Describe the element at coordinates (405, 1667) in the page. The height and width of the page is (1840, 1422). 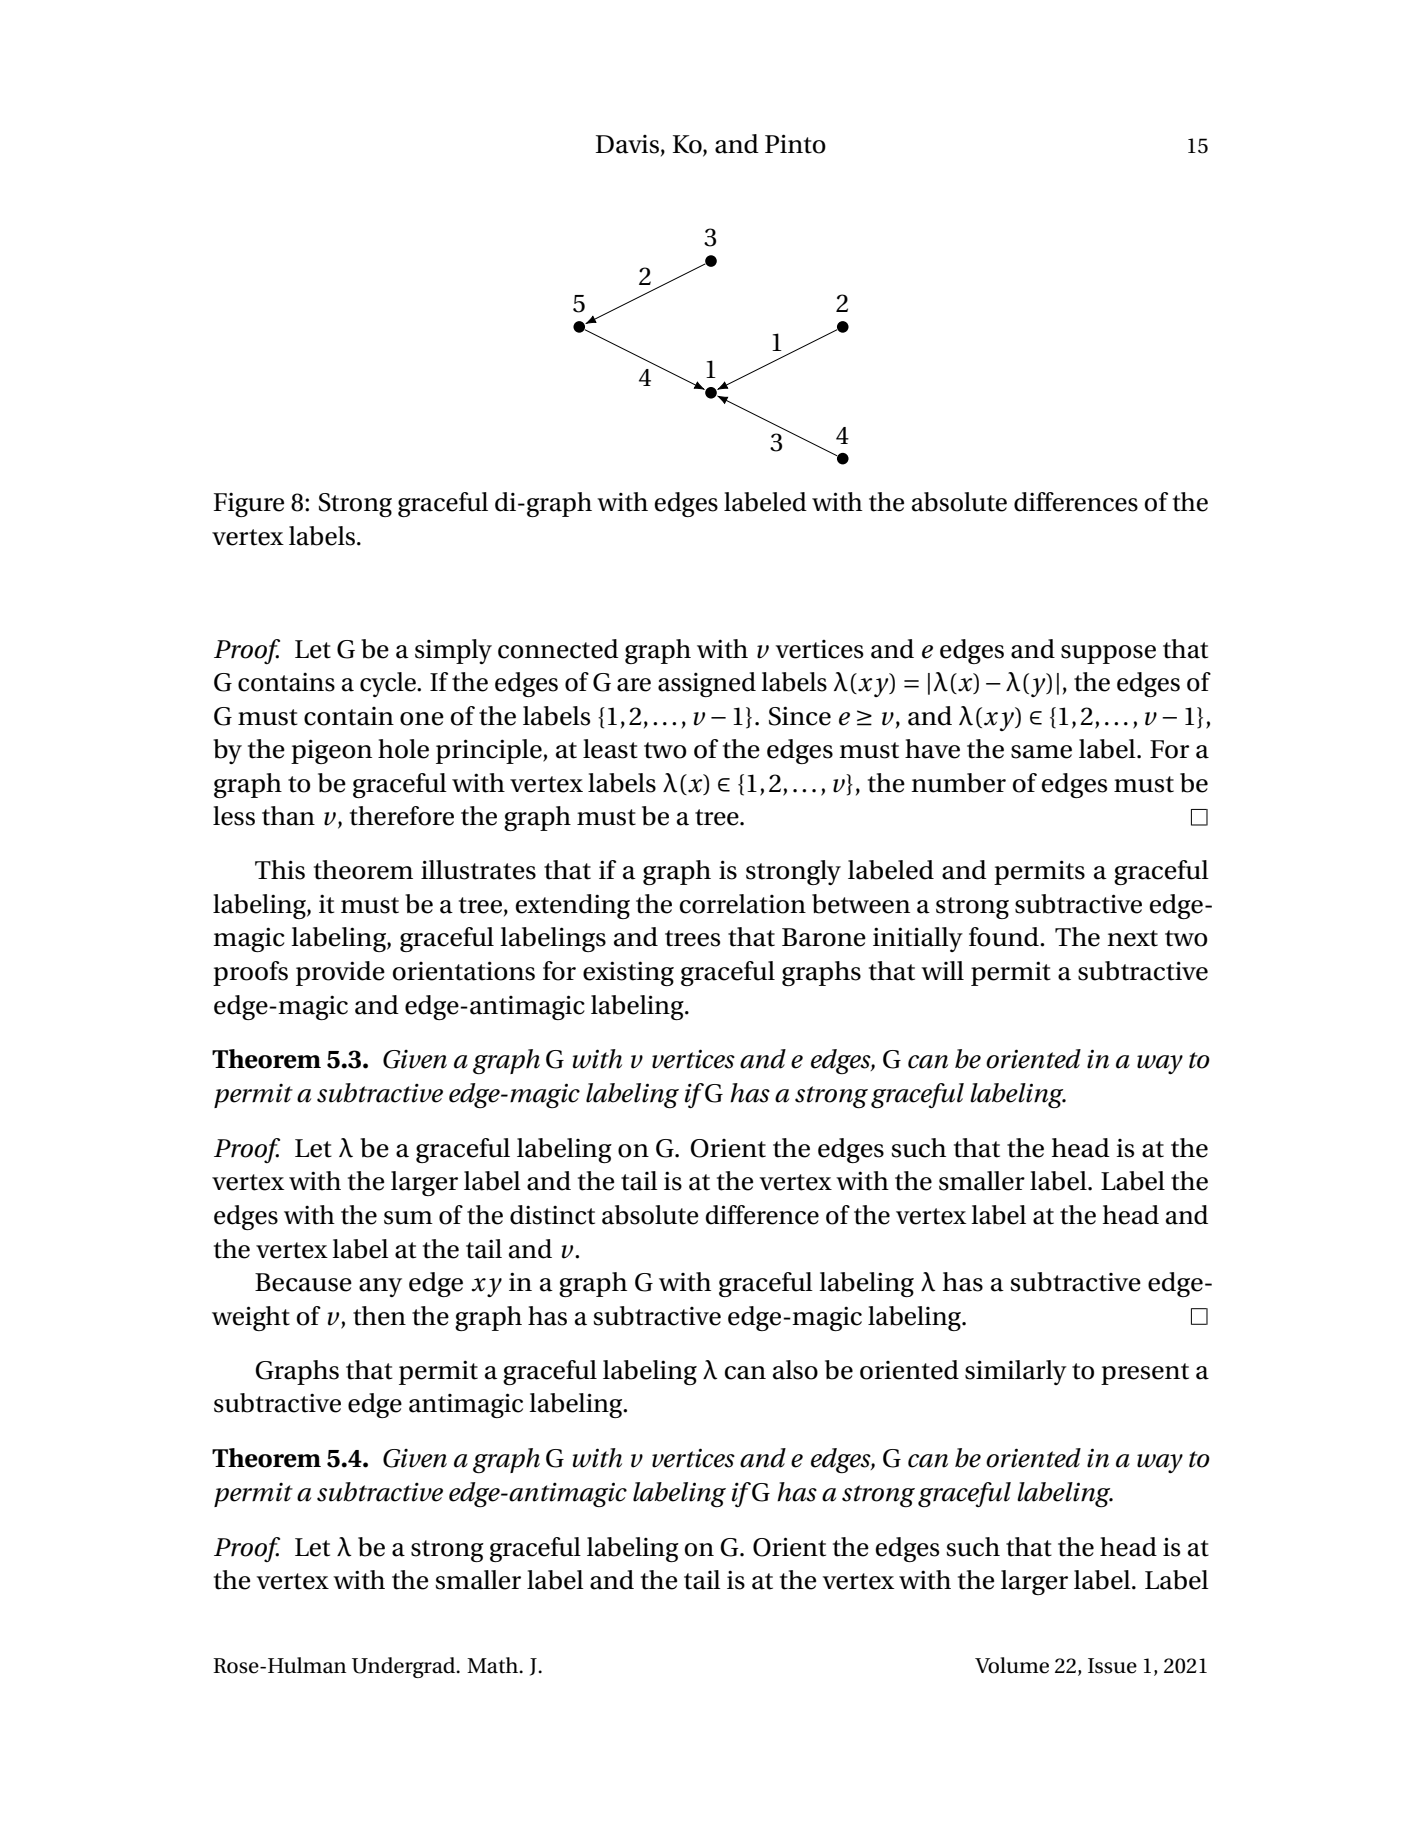
I see `Undergrad` at that location.
